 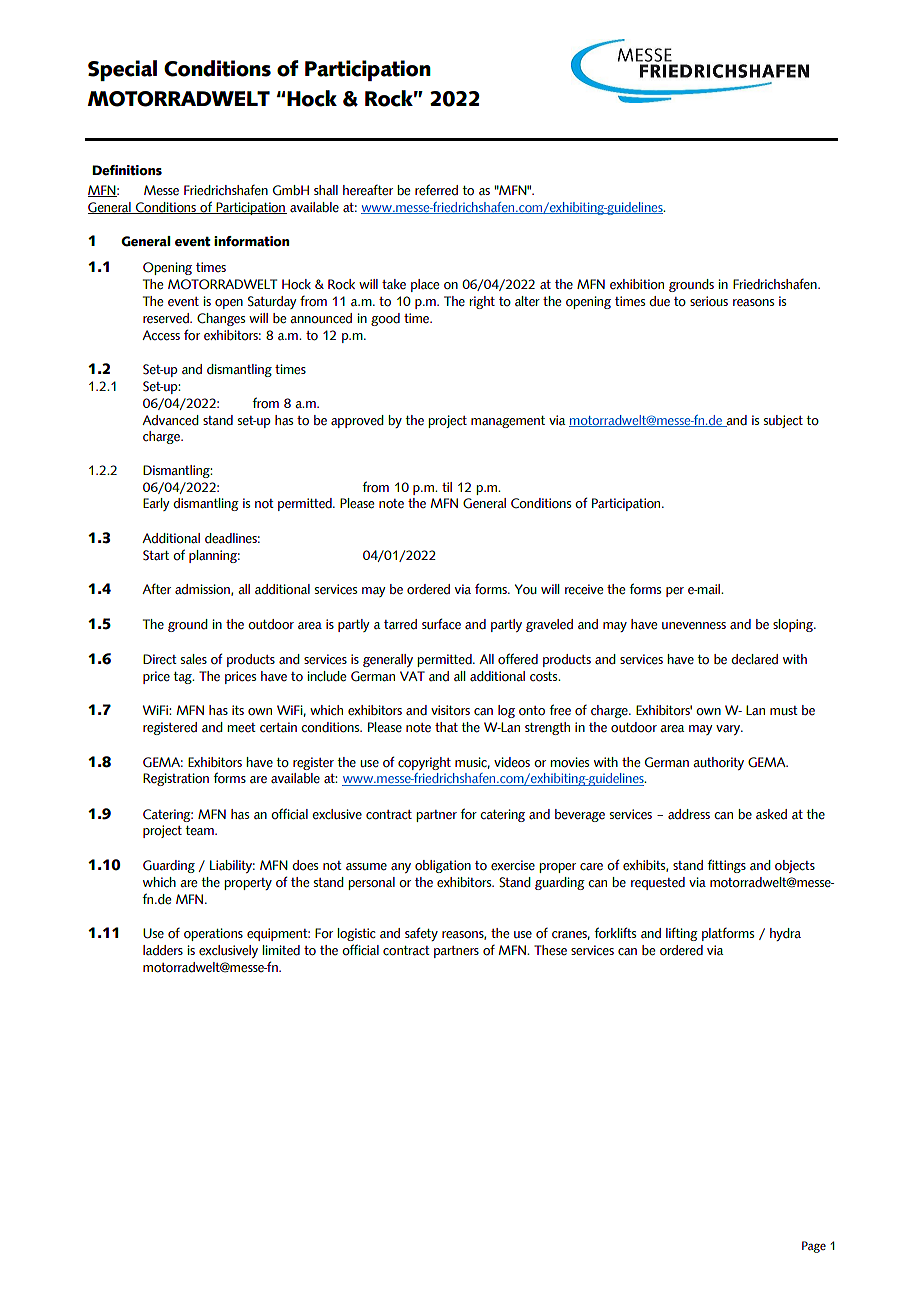 What do you see at coordinates (443, 866) in the screenshot?
I see `obligation` at bounding box center [443, 866].
